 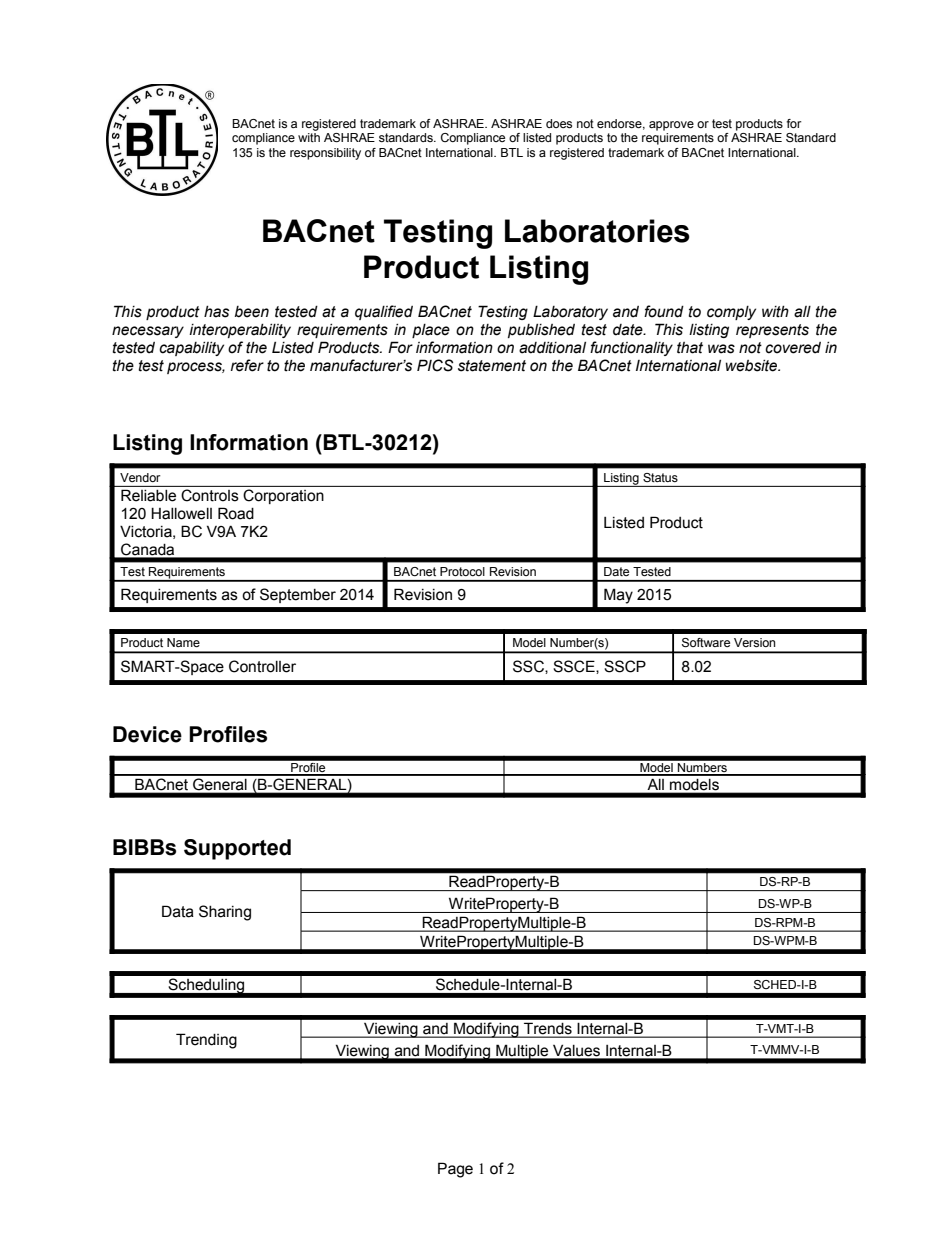 I want to click on Protocol, so click(x=462, y=571).
